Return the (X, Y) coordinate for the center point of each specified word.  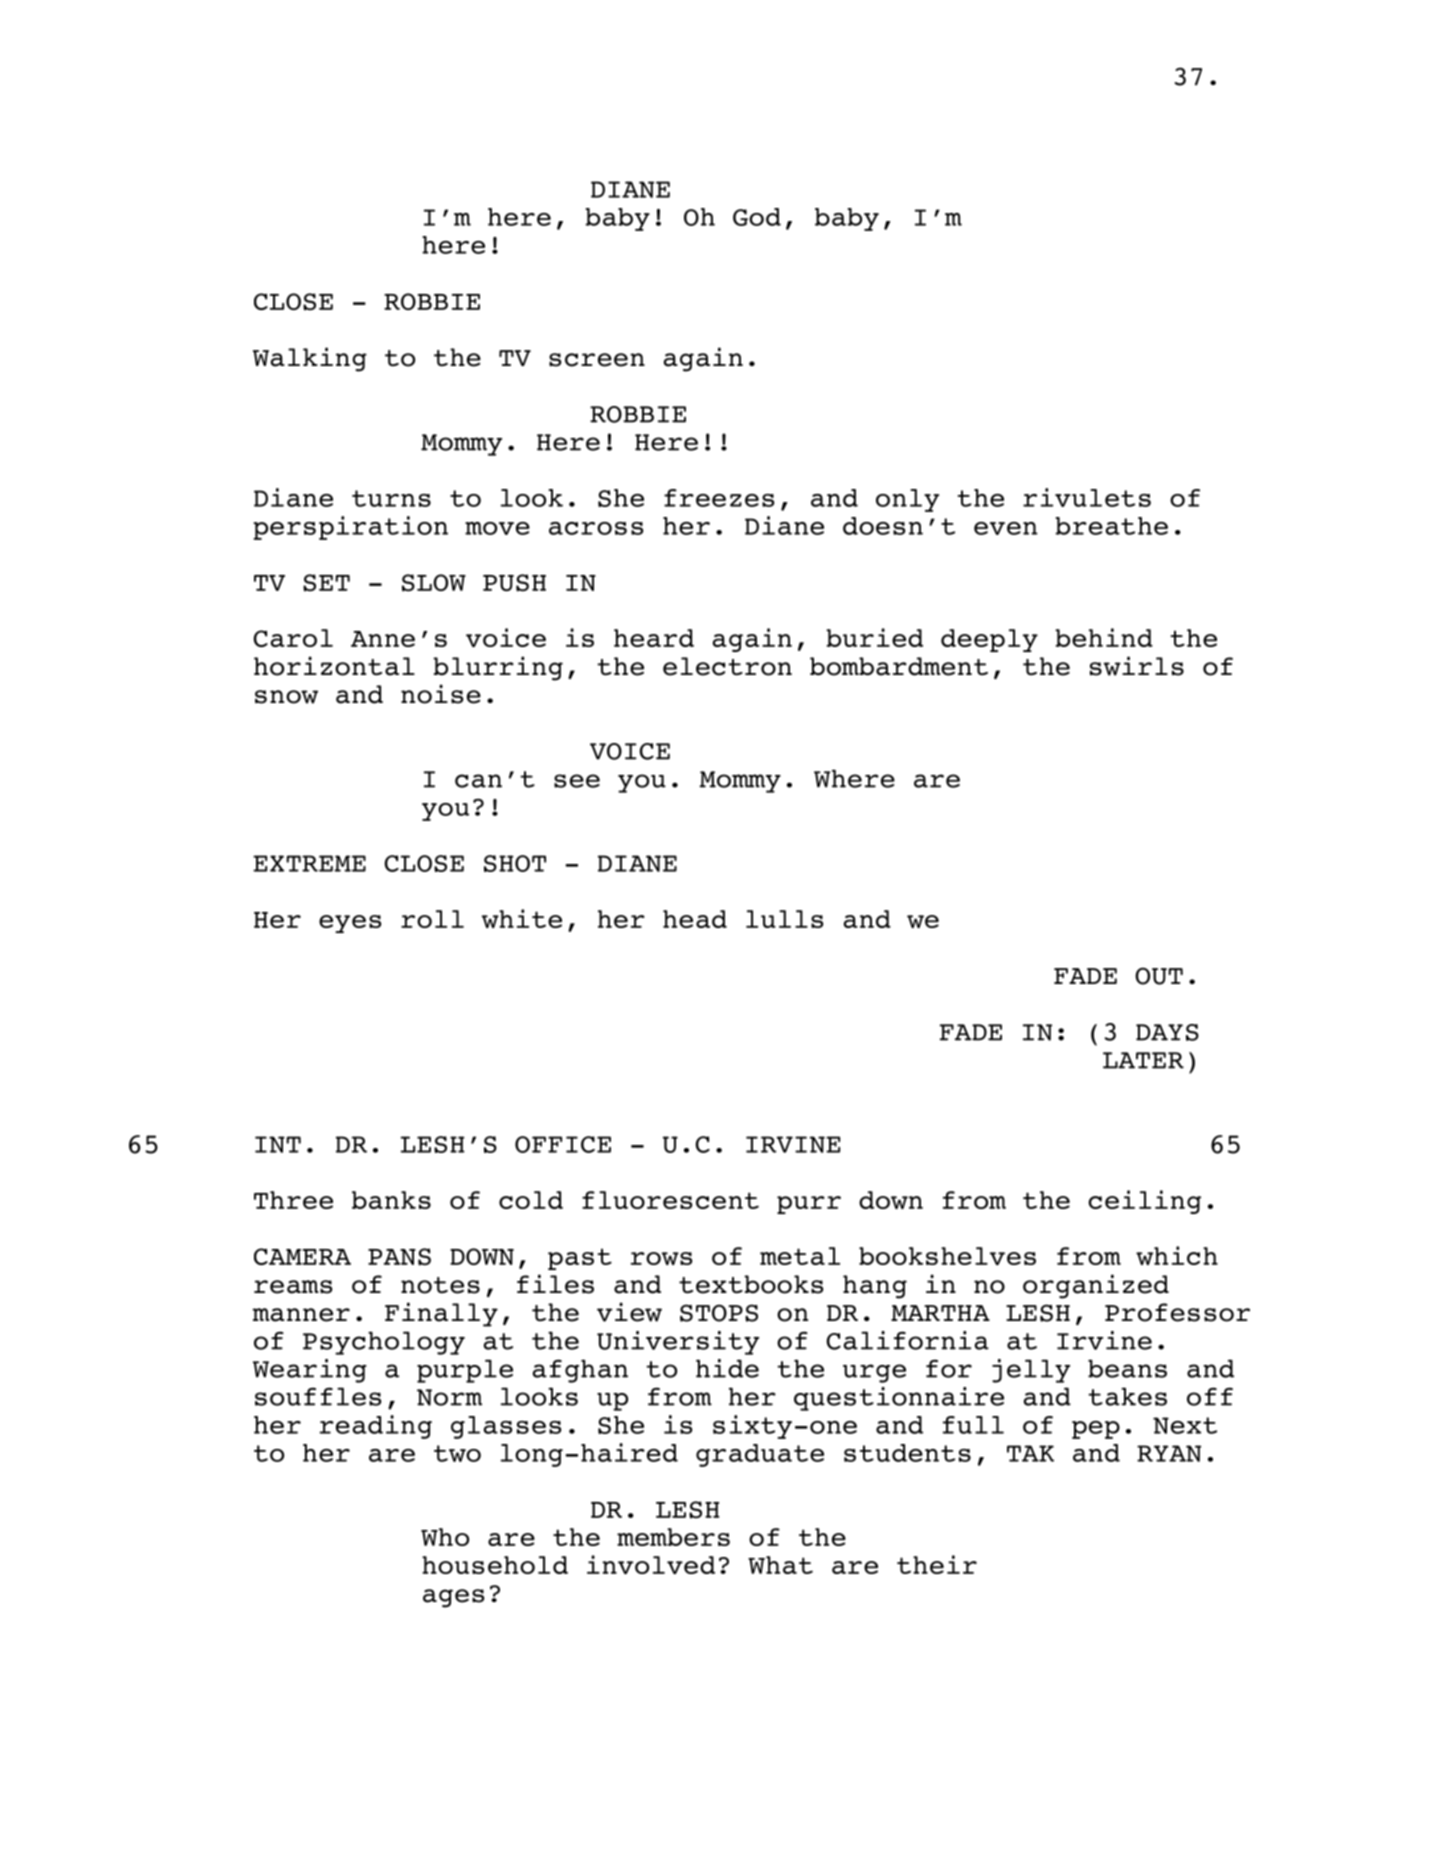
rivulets (1087, 497)
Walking (310, 359)
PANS (399, 1257)
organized (1096, 1286)
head (695, 919)
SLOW (434, 583)
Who (445, 1537)
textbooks (751, 1284)
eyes (350, 924)
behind (1104, 637)
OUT (1159, 976)
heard (654, 638)
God (757, 217)
